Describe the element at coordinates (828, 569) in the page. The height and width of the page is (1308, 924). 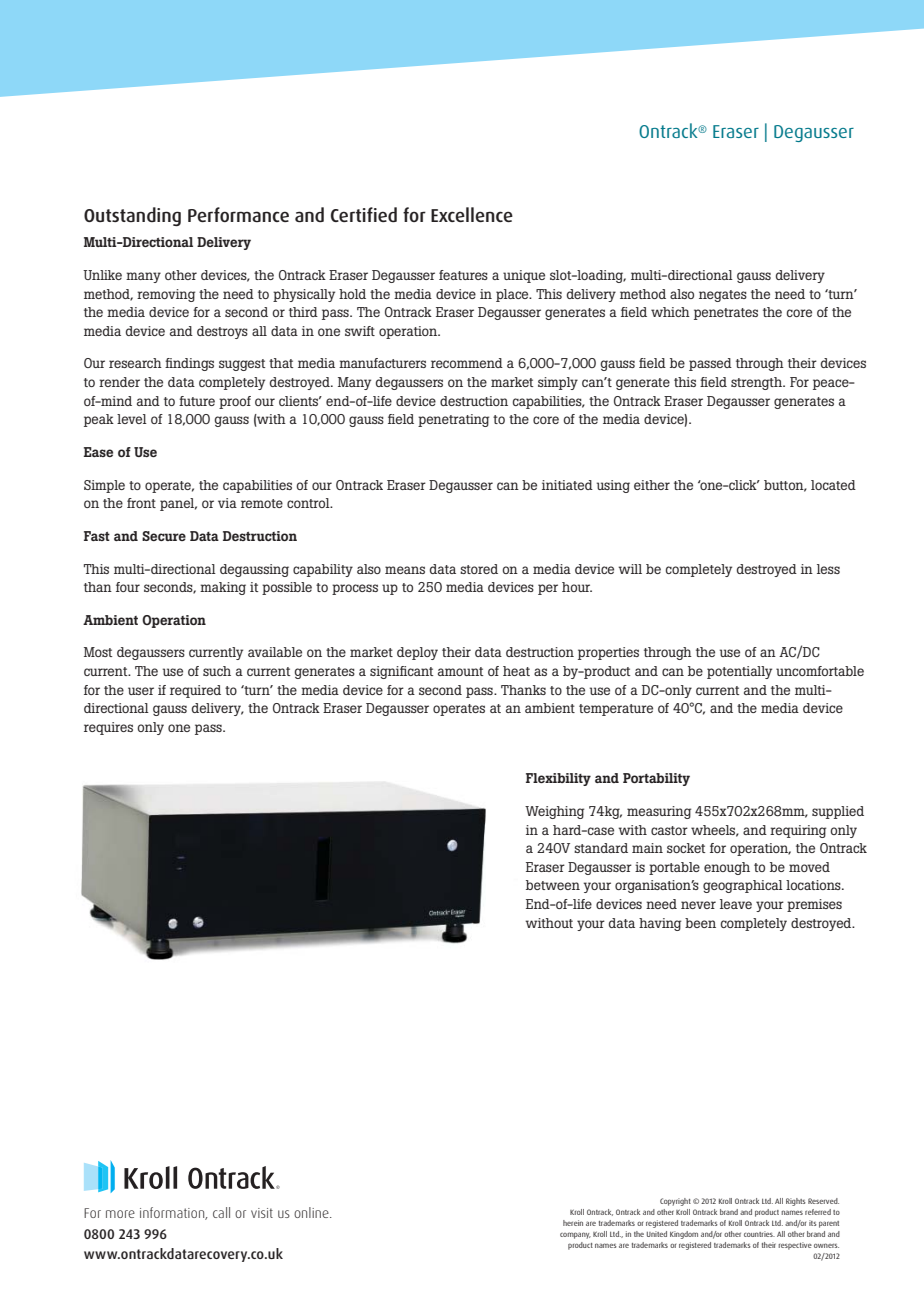
I see `less` at that location.
